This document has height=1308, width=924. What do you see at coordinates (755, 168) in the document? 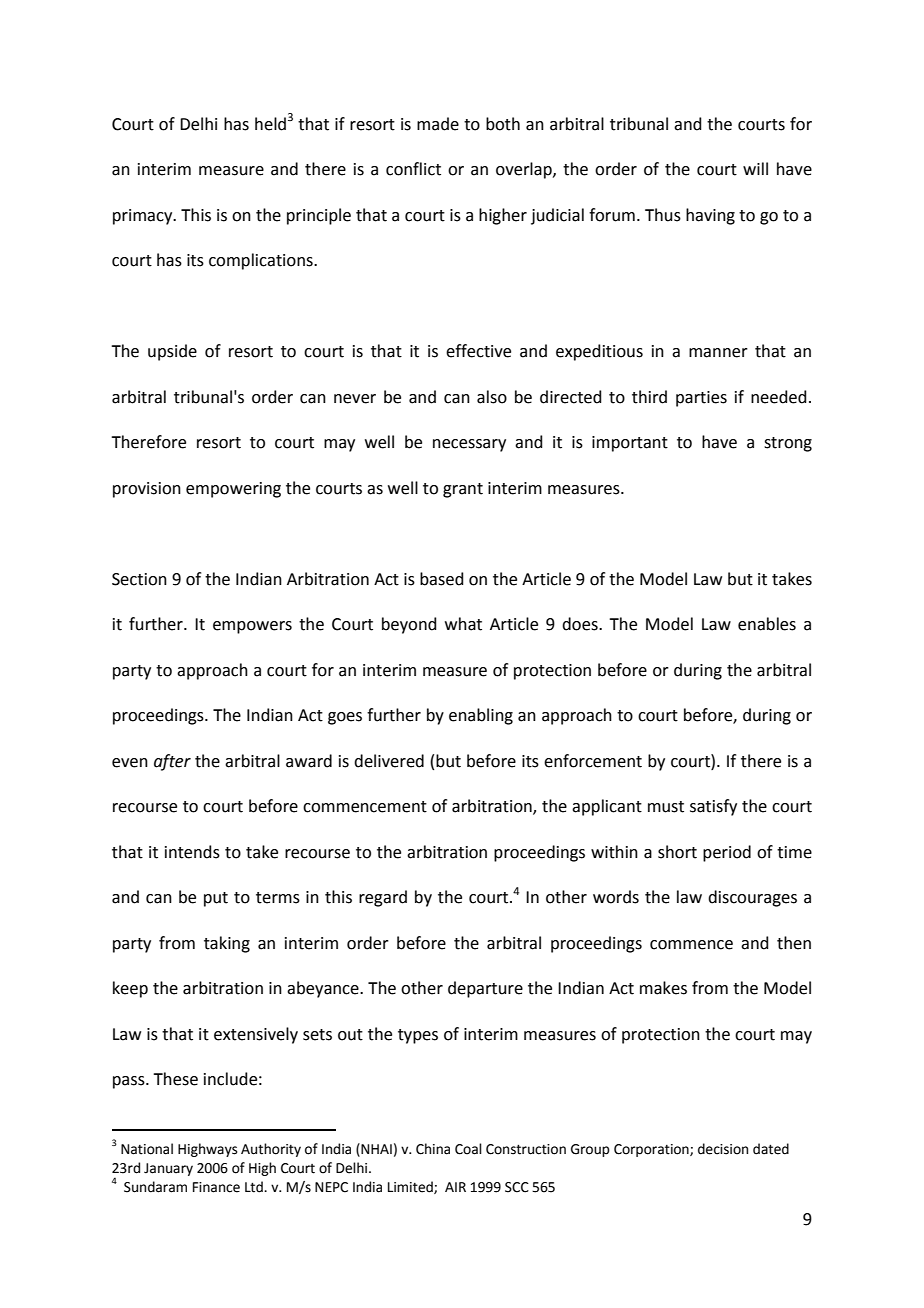
I see `will` at bounding box center [755, 168].
